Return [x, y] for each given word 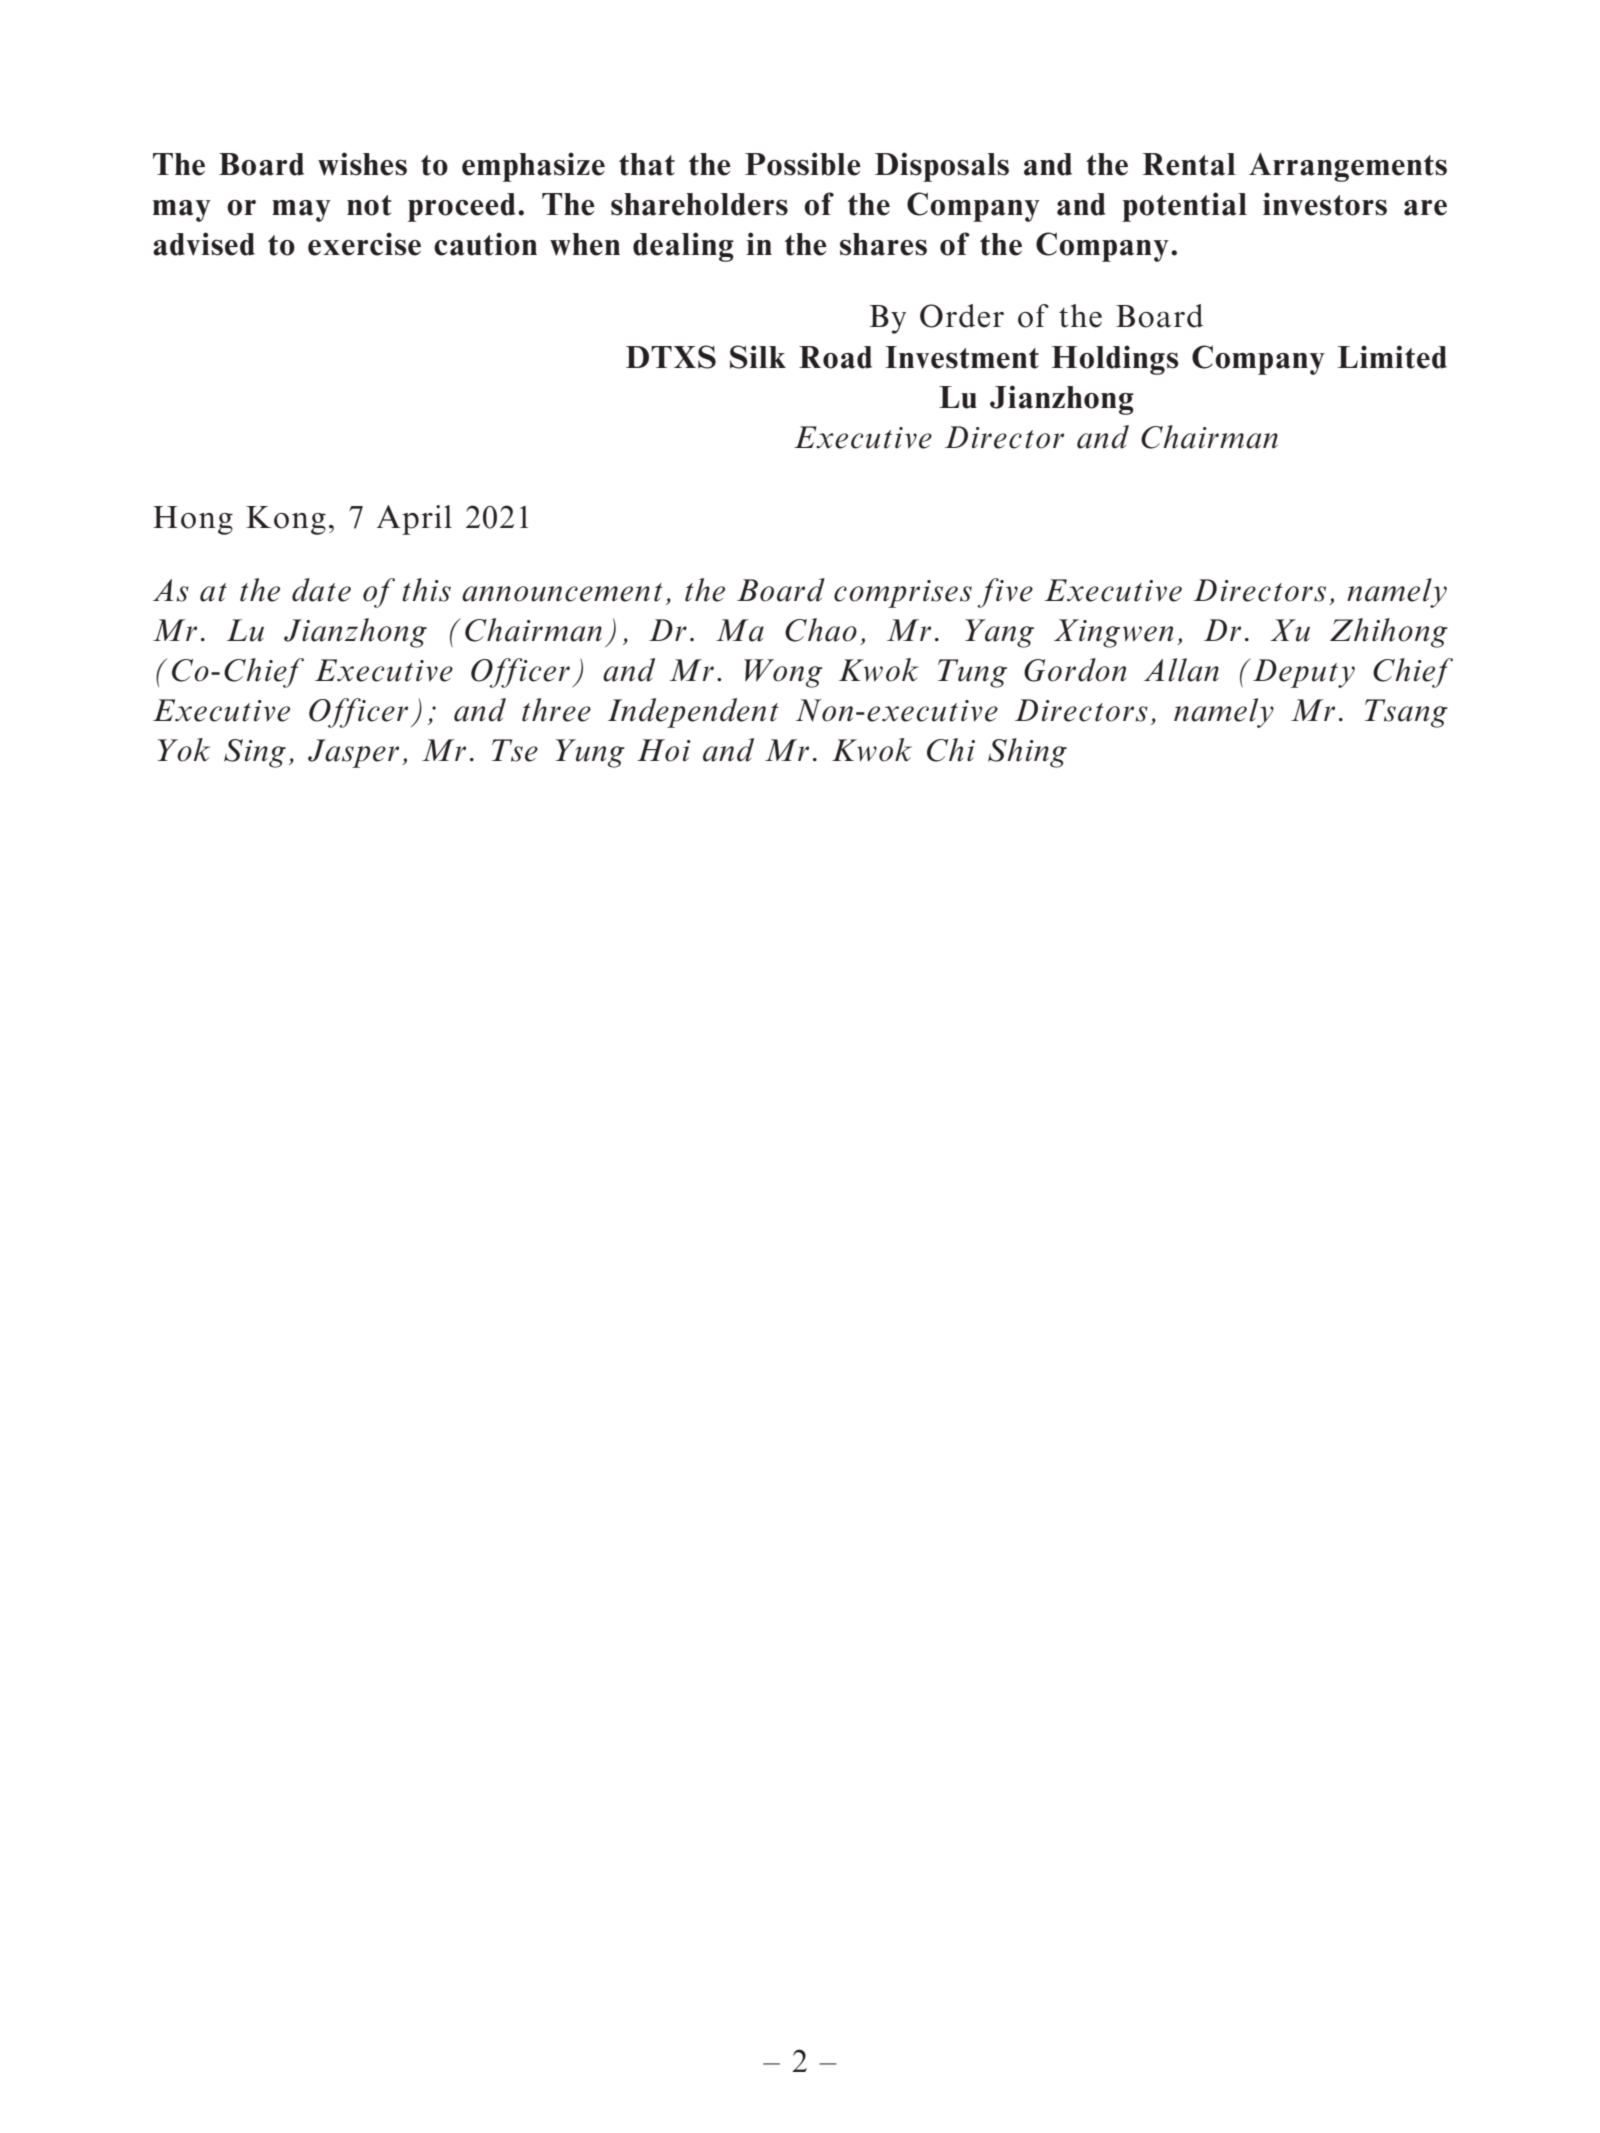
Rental [1189, 164]
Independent [693, 713]
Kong [286, 520]
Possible [803, 164]
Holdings [1115, 360]
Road [835, 357]
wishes [362, 164]
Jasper [353, 753]
